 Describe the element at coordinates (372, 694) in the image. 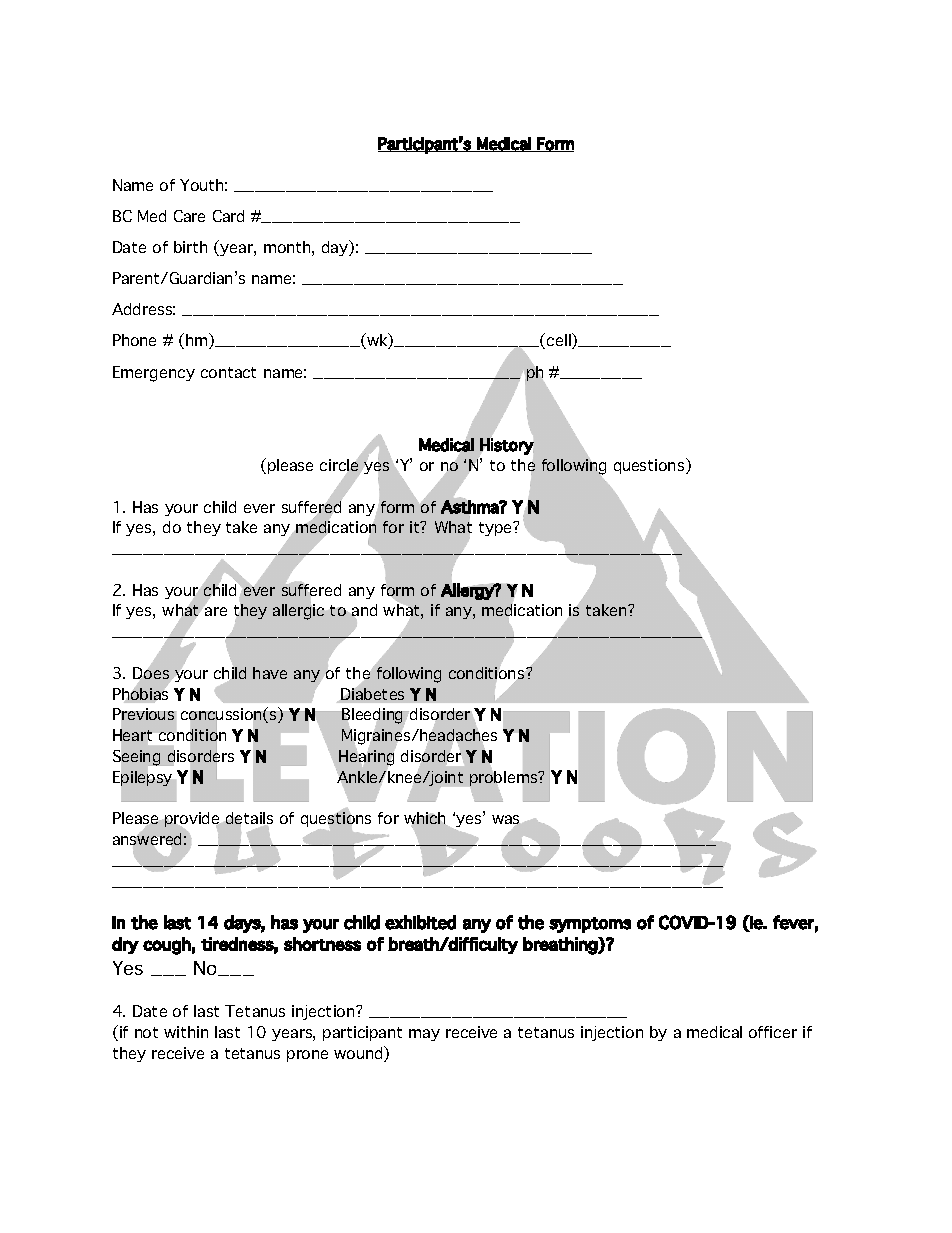

I see `Diabetes` at that location.
